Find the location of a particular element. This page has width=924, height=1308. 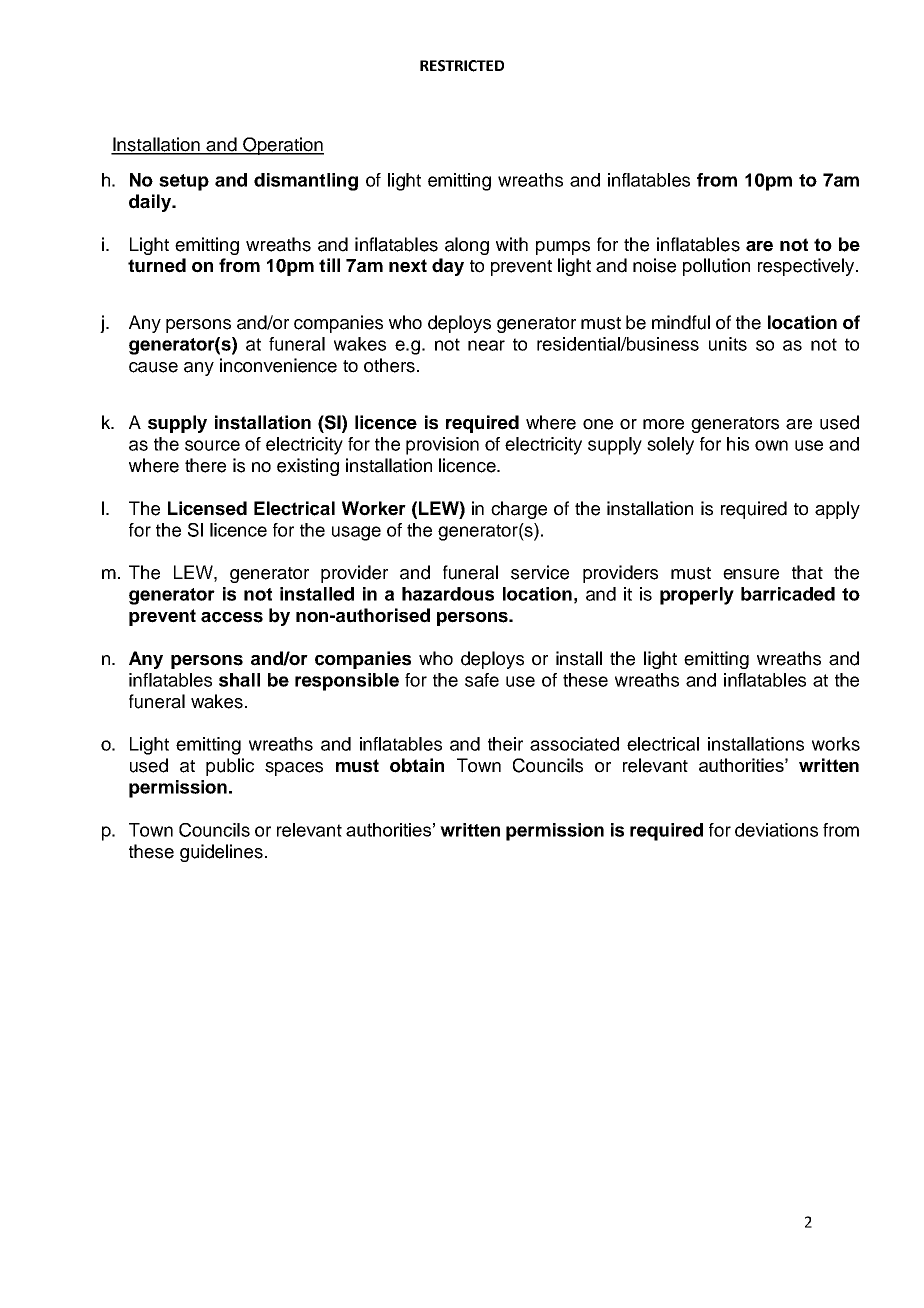

pollution is located at coordinates (716, 267).
